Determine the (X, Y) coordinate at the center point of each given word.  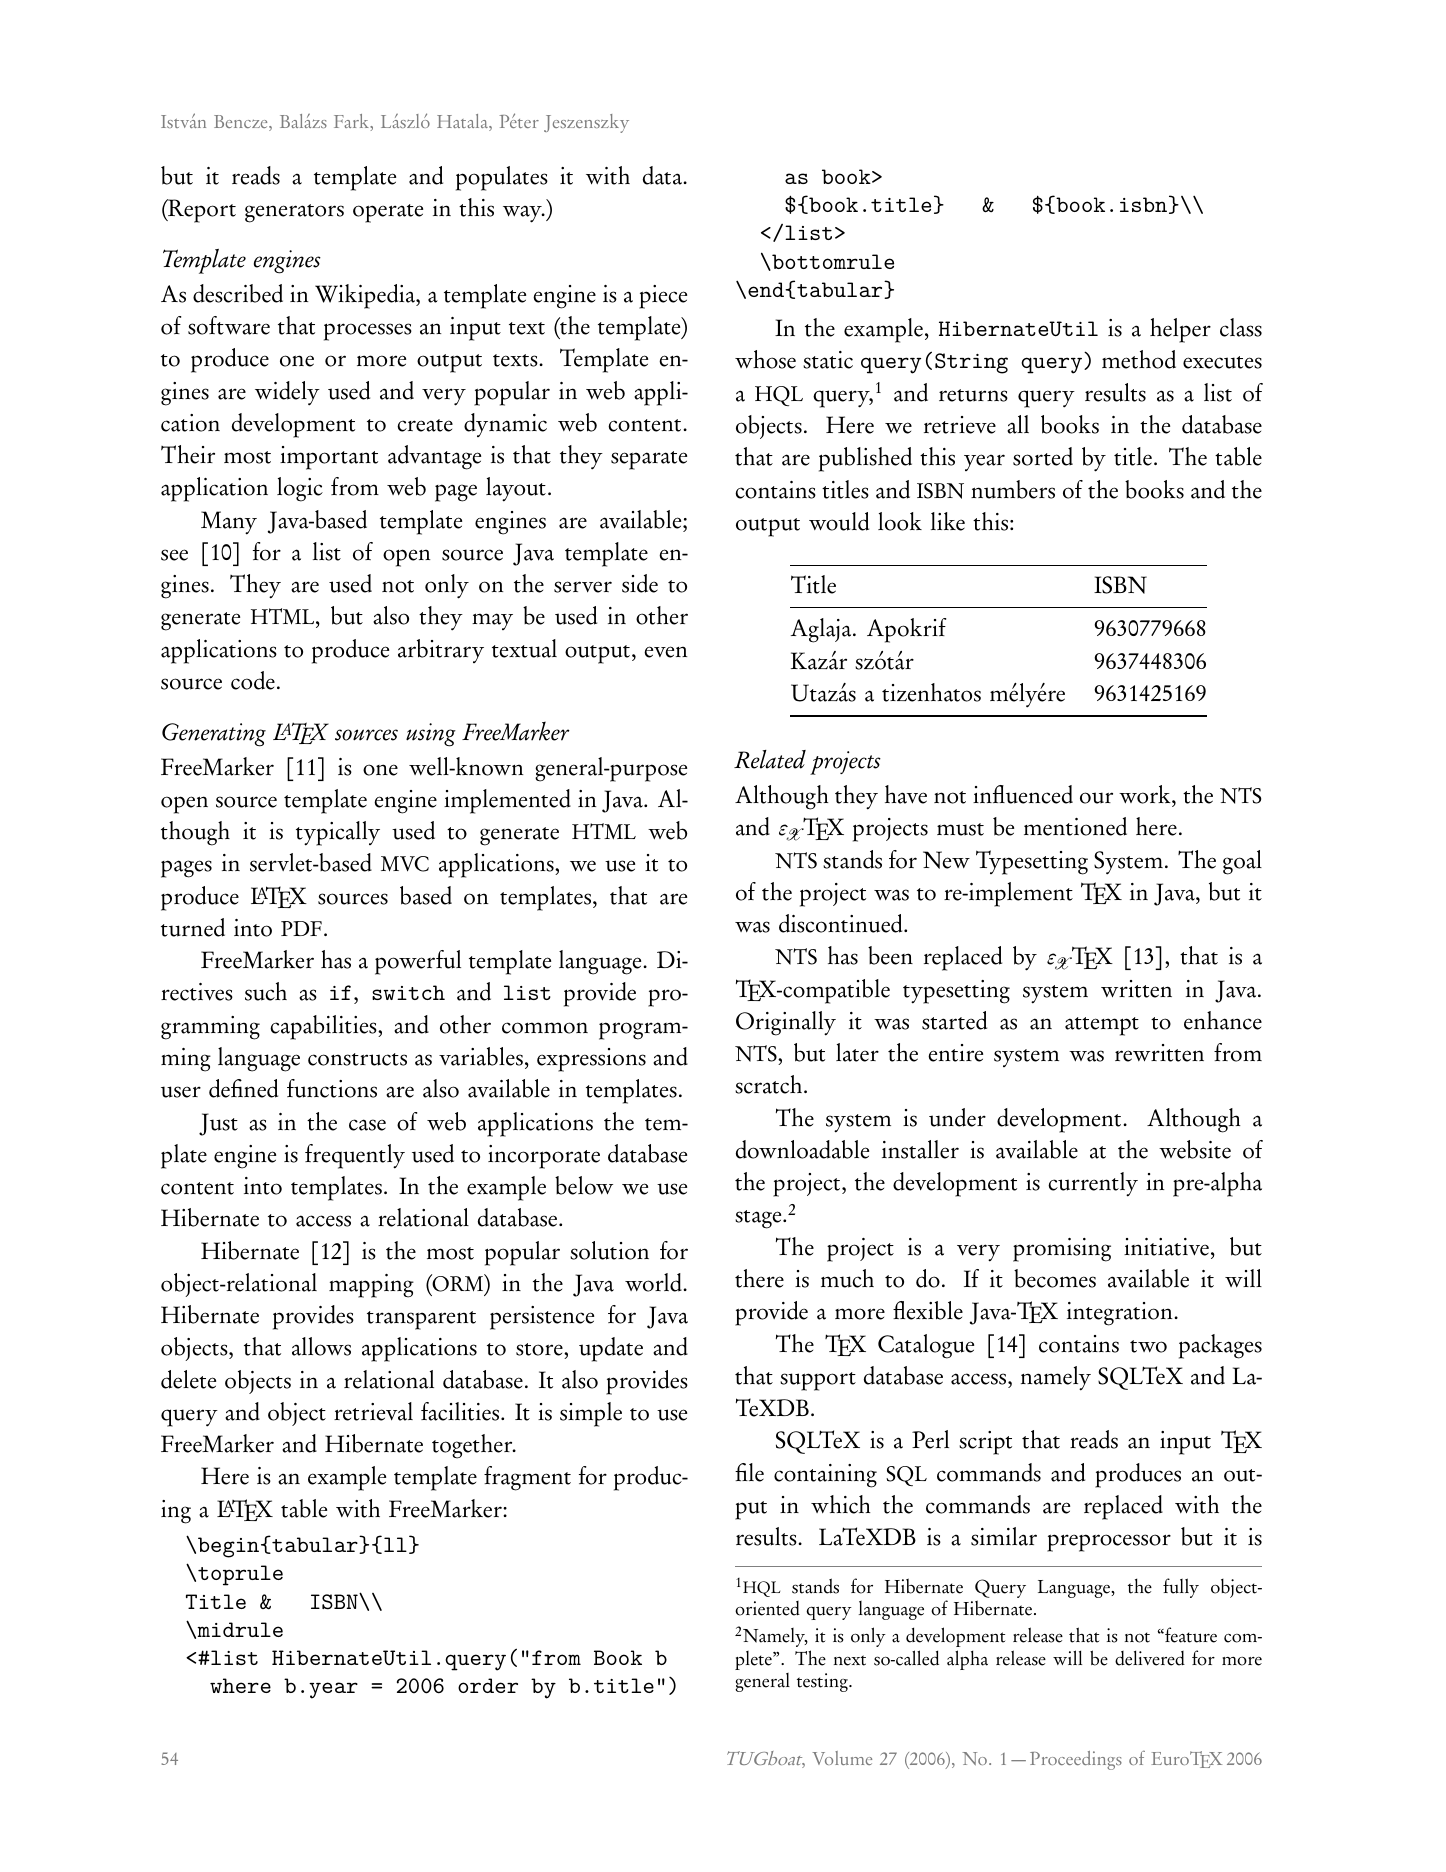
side (640, 583)
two (1148, 1346)
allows (321, 1346)
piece (663, 297)
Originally (786, 1023)
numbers (1013, 489)
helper (1180, 330)
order (488, 1685)
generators (294, 213)
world (654, 1282)
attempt (1102, 1026)
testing (823, 1682)
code (253, 680)
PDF (301, 928)
